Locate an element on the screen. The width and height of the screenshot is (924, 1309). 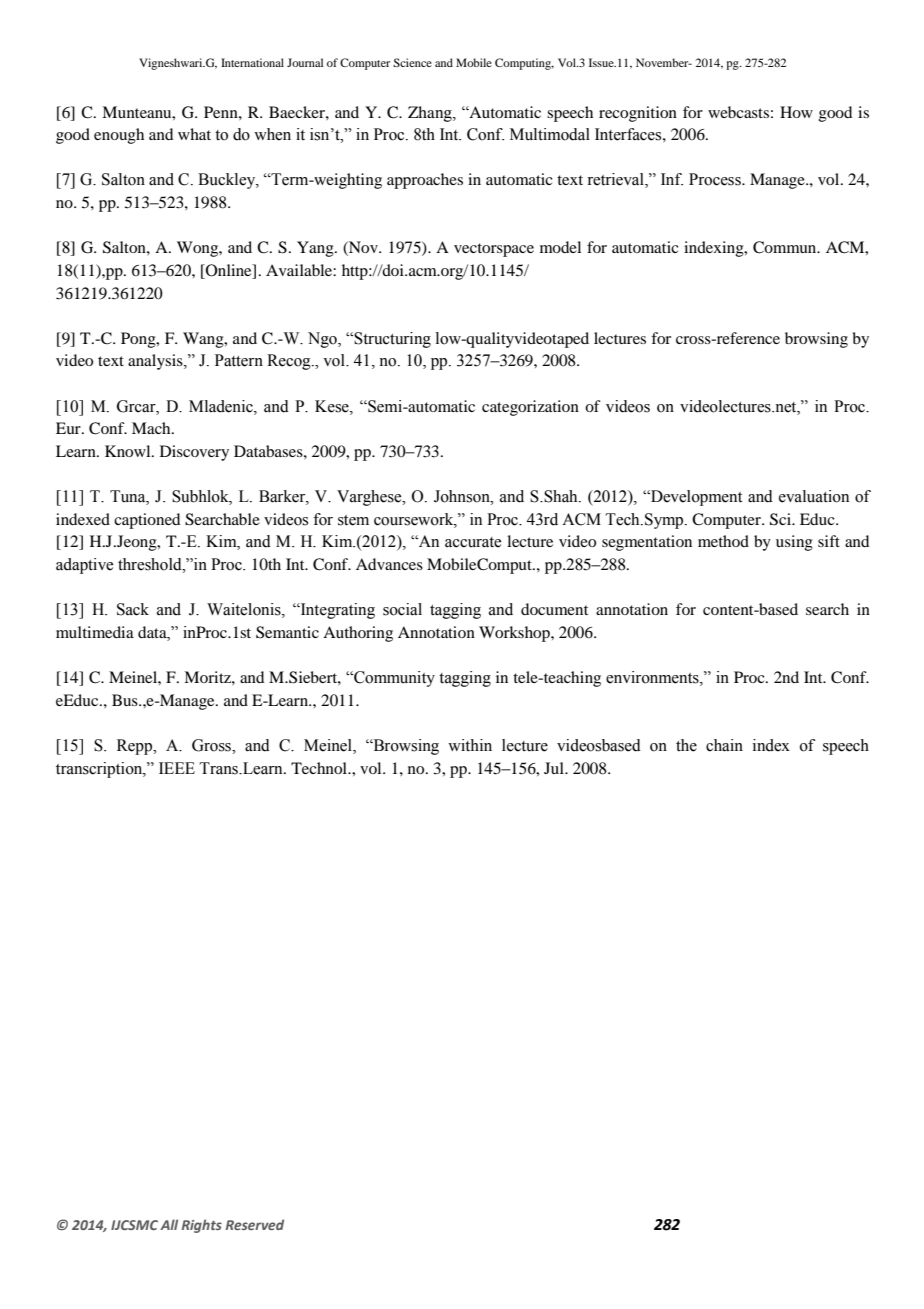
IEEE is located at coordinates (177, 768).
